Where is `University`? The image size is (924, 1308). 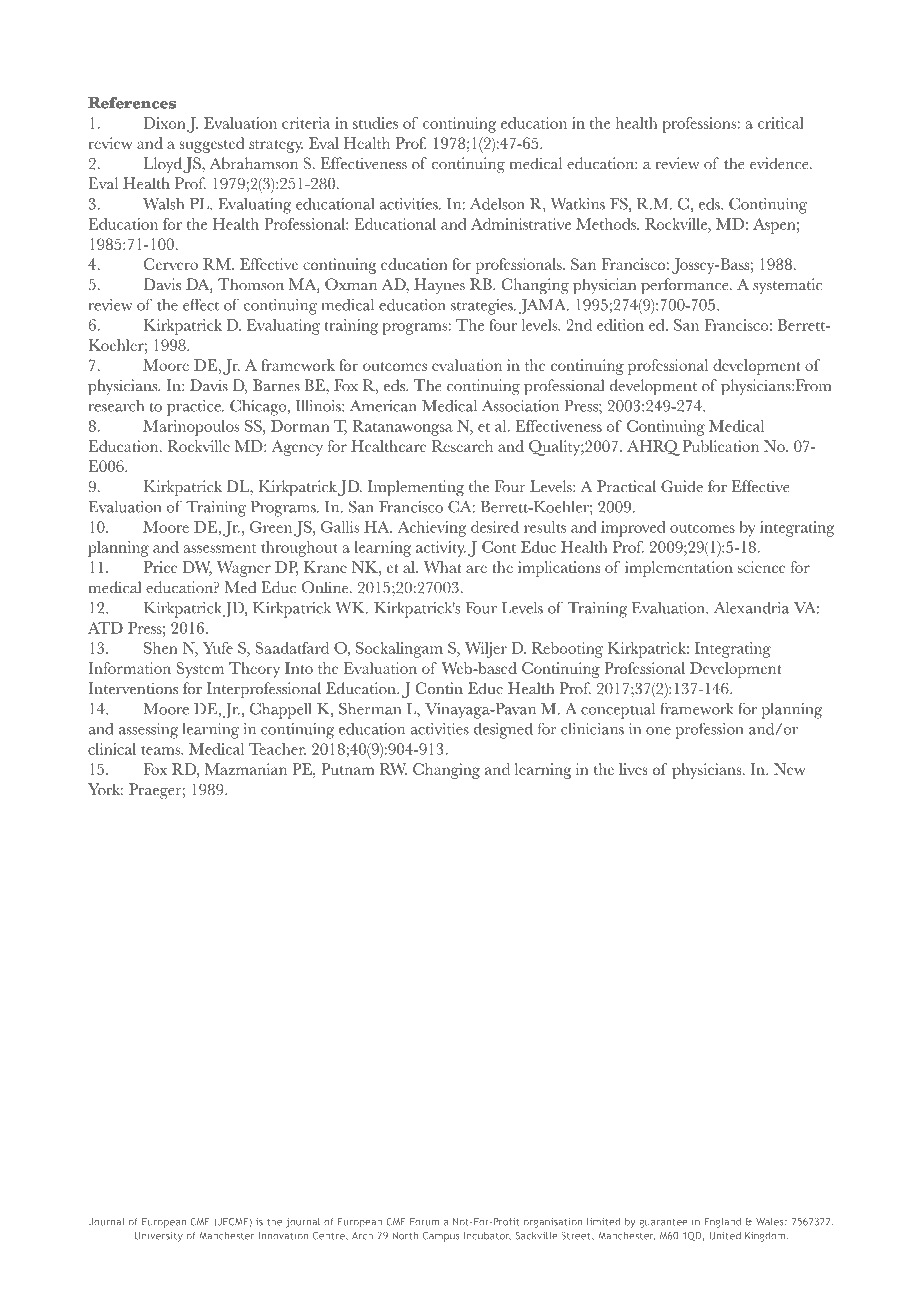 University is located at coordinates (159, 1237).
